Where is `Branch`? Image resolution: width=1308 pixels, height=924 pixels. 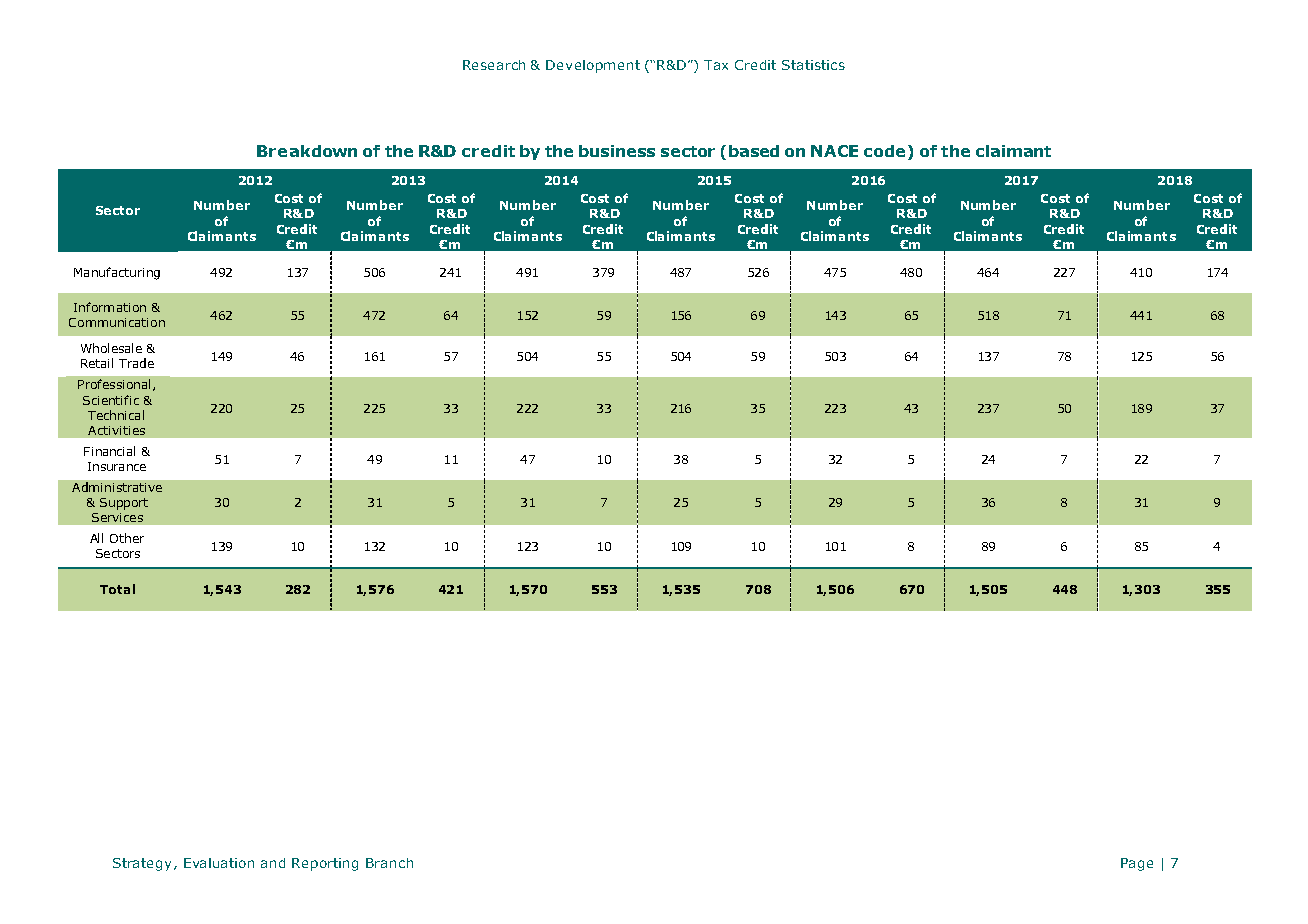 Branch is located at coordinates (389, 863).
